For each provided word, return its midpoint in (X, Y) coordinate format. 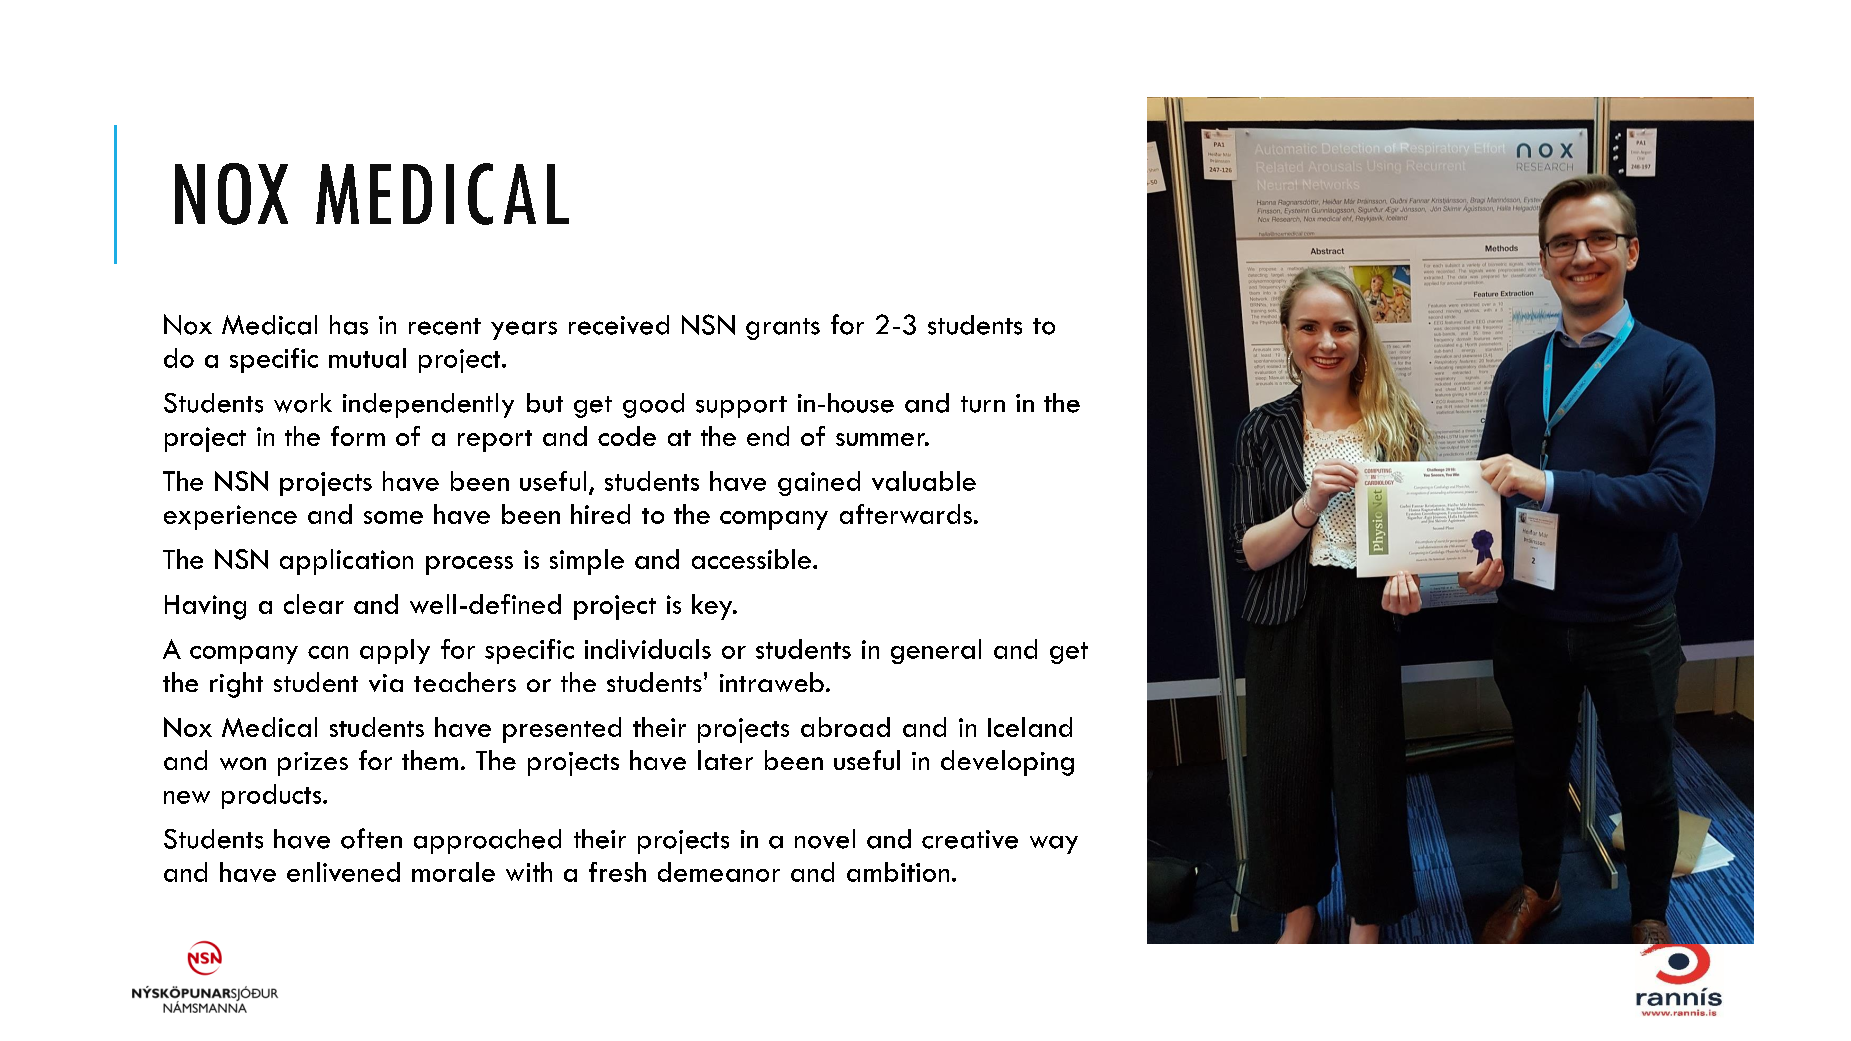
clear (314, 604)
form (358, 436)
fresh (617, 872)
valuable (924, 481)
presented (562, 730)
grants (783, 329)
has (349, 325)
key (713, 607)
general (936, 651)
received (619, 325)
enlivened (343, 872)
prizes (313, 764)
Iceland (1030, 727)
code (627, 436)
